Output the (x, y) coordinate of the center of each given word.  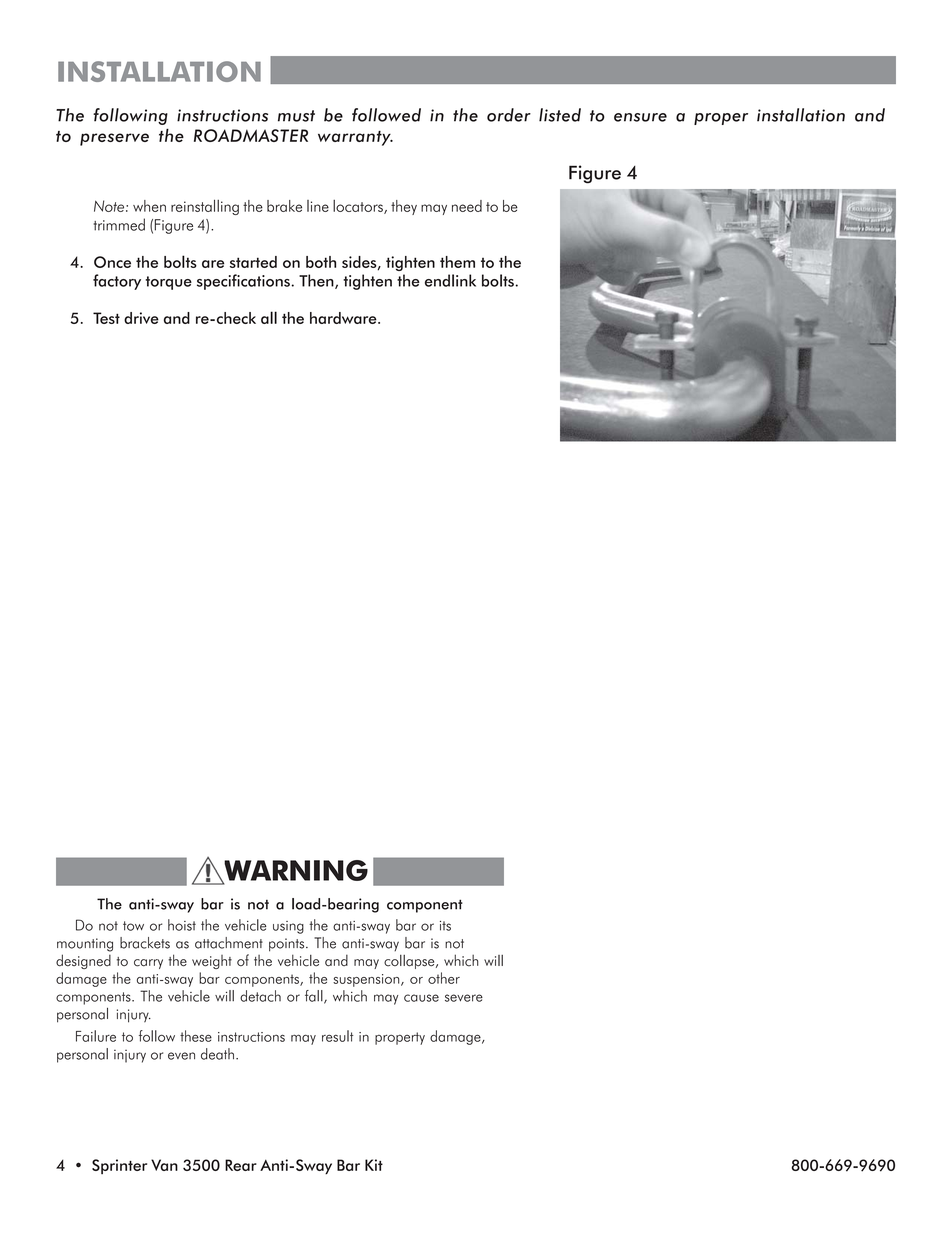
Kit (374, 1165)
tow (133, 926)
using (288, 927)
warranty (355, 138)
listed (560, 115)
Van (164, 1165)
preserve (114, 139)
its (445, 926)
